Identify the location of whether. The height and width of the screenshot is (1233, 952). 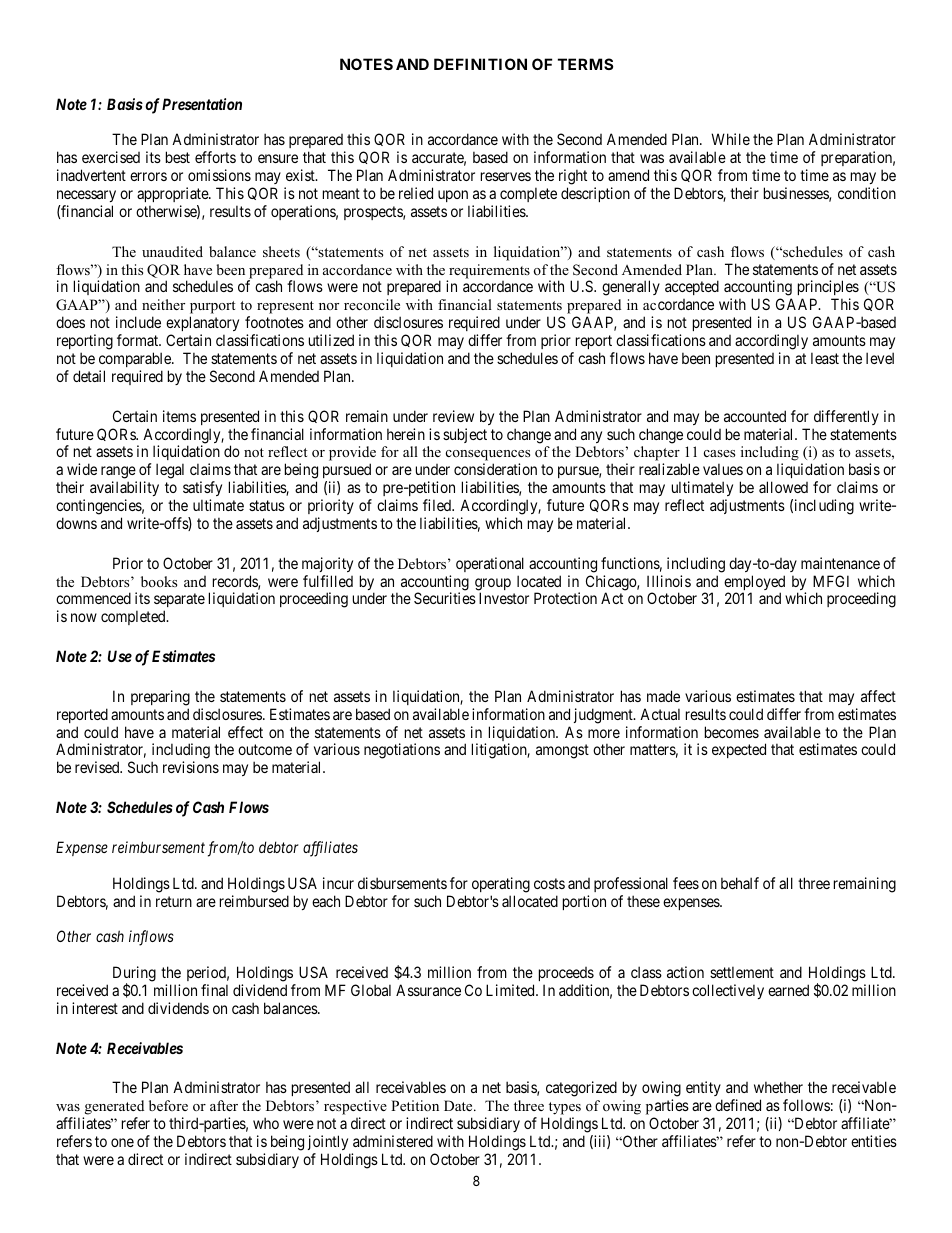
(778, 1087).
